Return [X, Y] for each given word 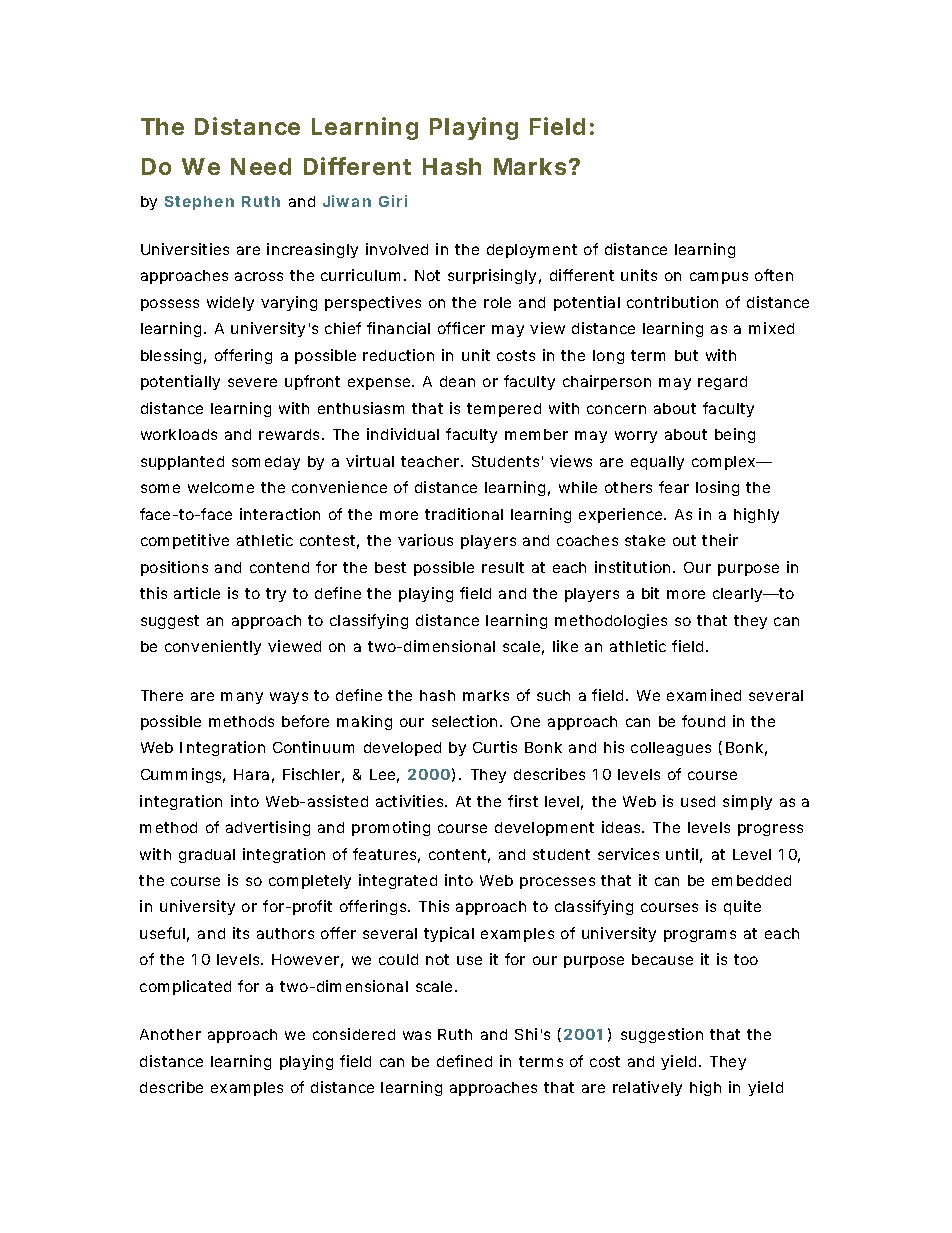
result [503, 567]
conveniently [213, 647]
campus [719, 278]
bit [650, 593]
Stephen [199, 203]
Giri [393, 201]
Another [170, 1034]
